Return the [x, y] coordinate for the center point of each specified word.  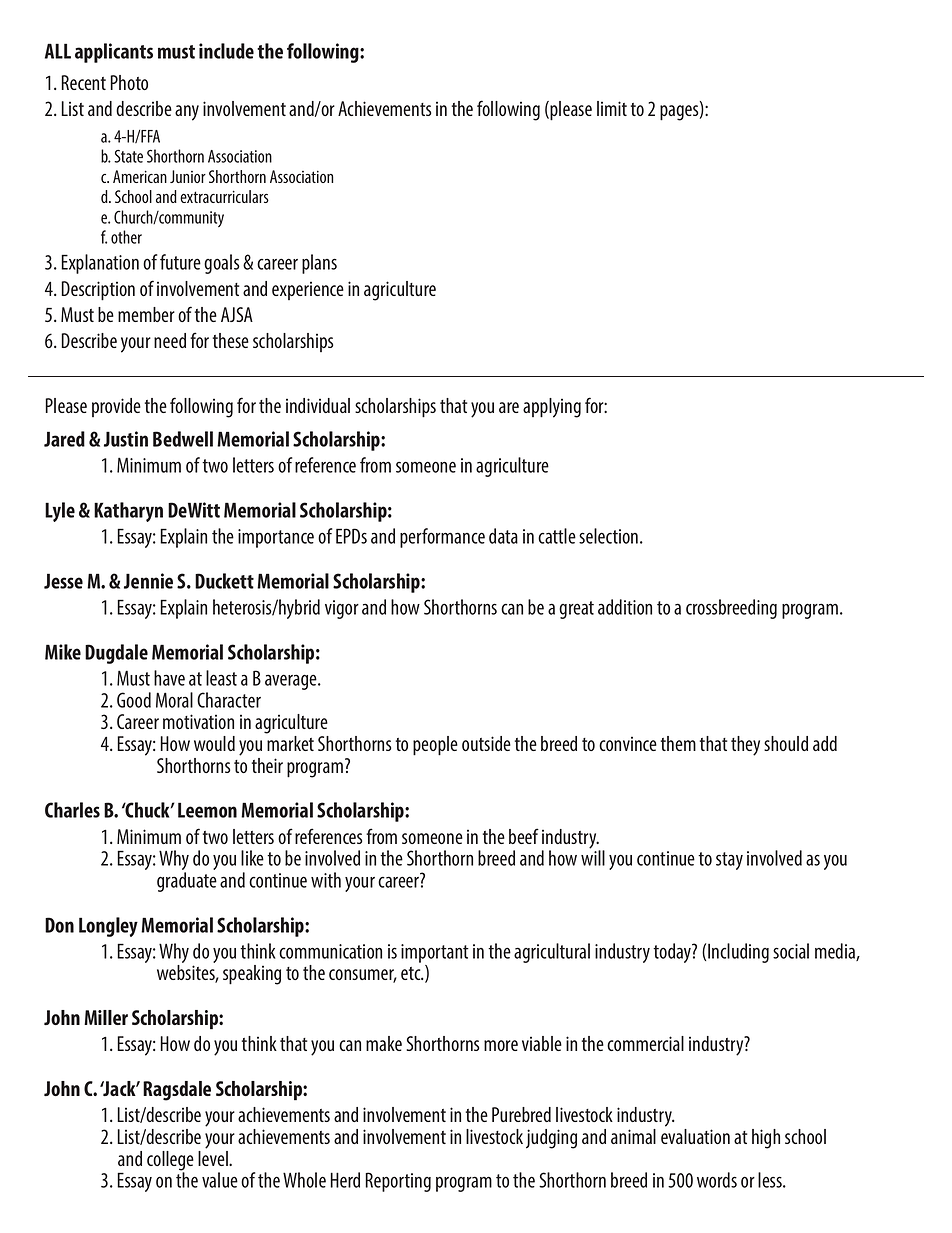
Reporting [398, 1182]
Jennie [148, 581]
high [766, 1139]
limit [612, 108]
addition [625, 607]
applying [552, 408]
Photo [129, 82]
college [170, 1162]
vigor [342, 609]
